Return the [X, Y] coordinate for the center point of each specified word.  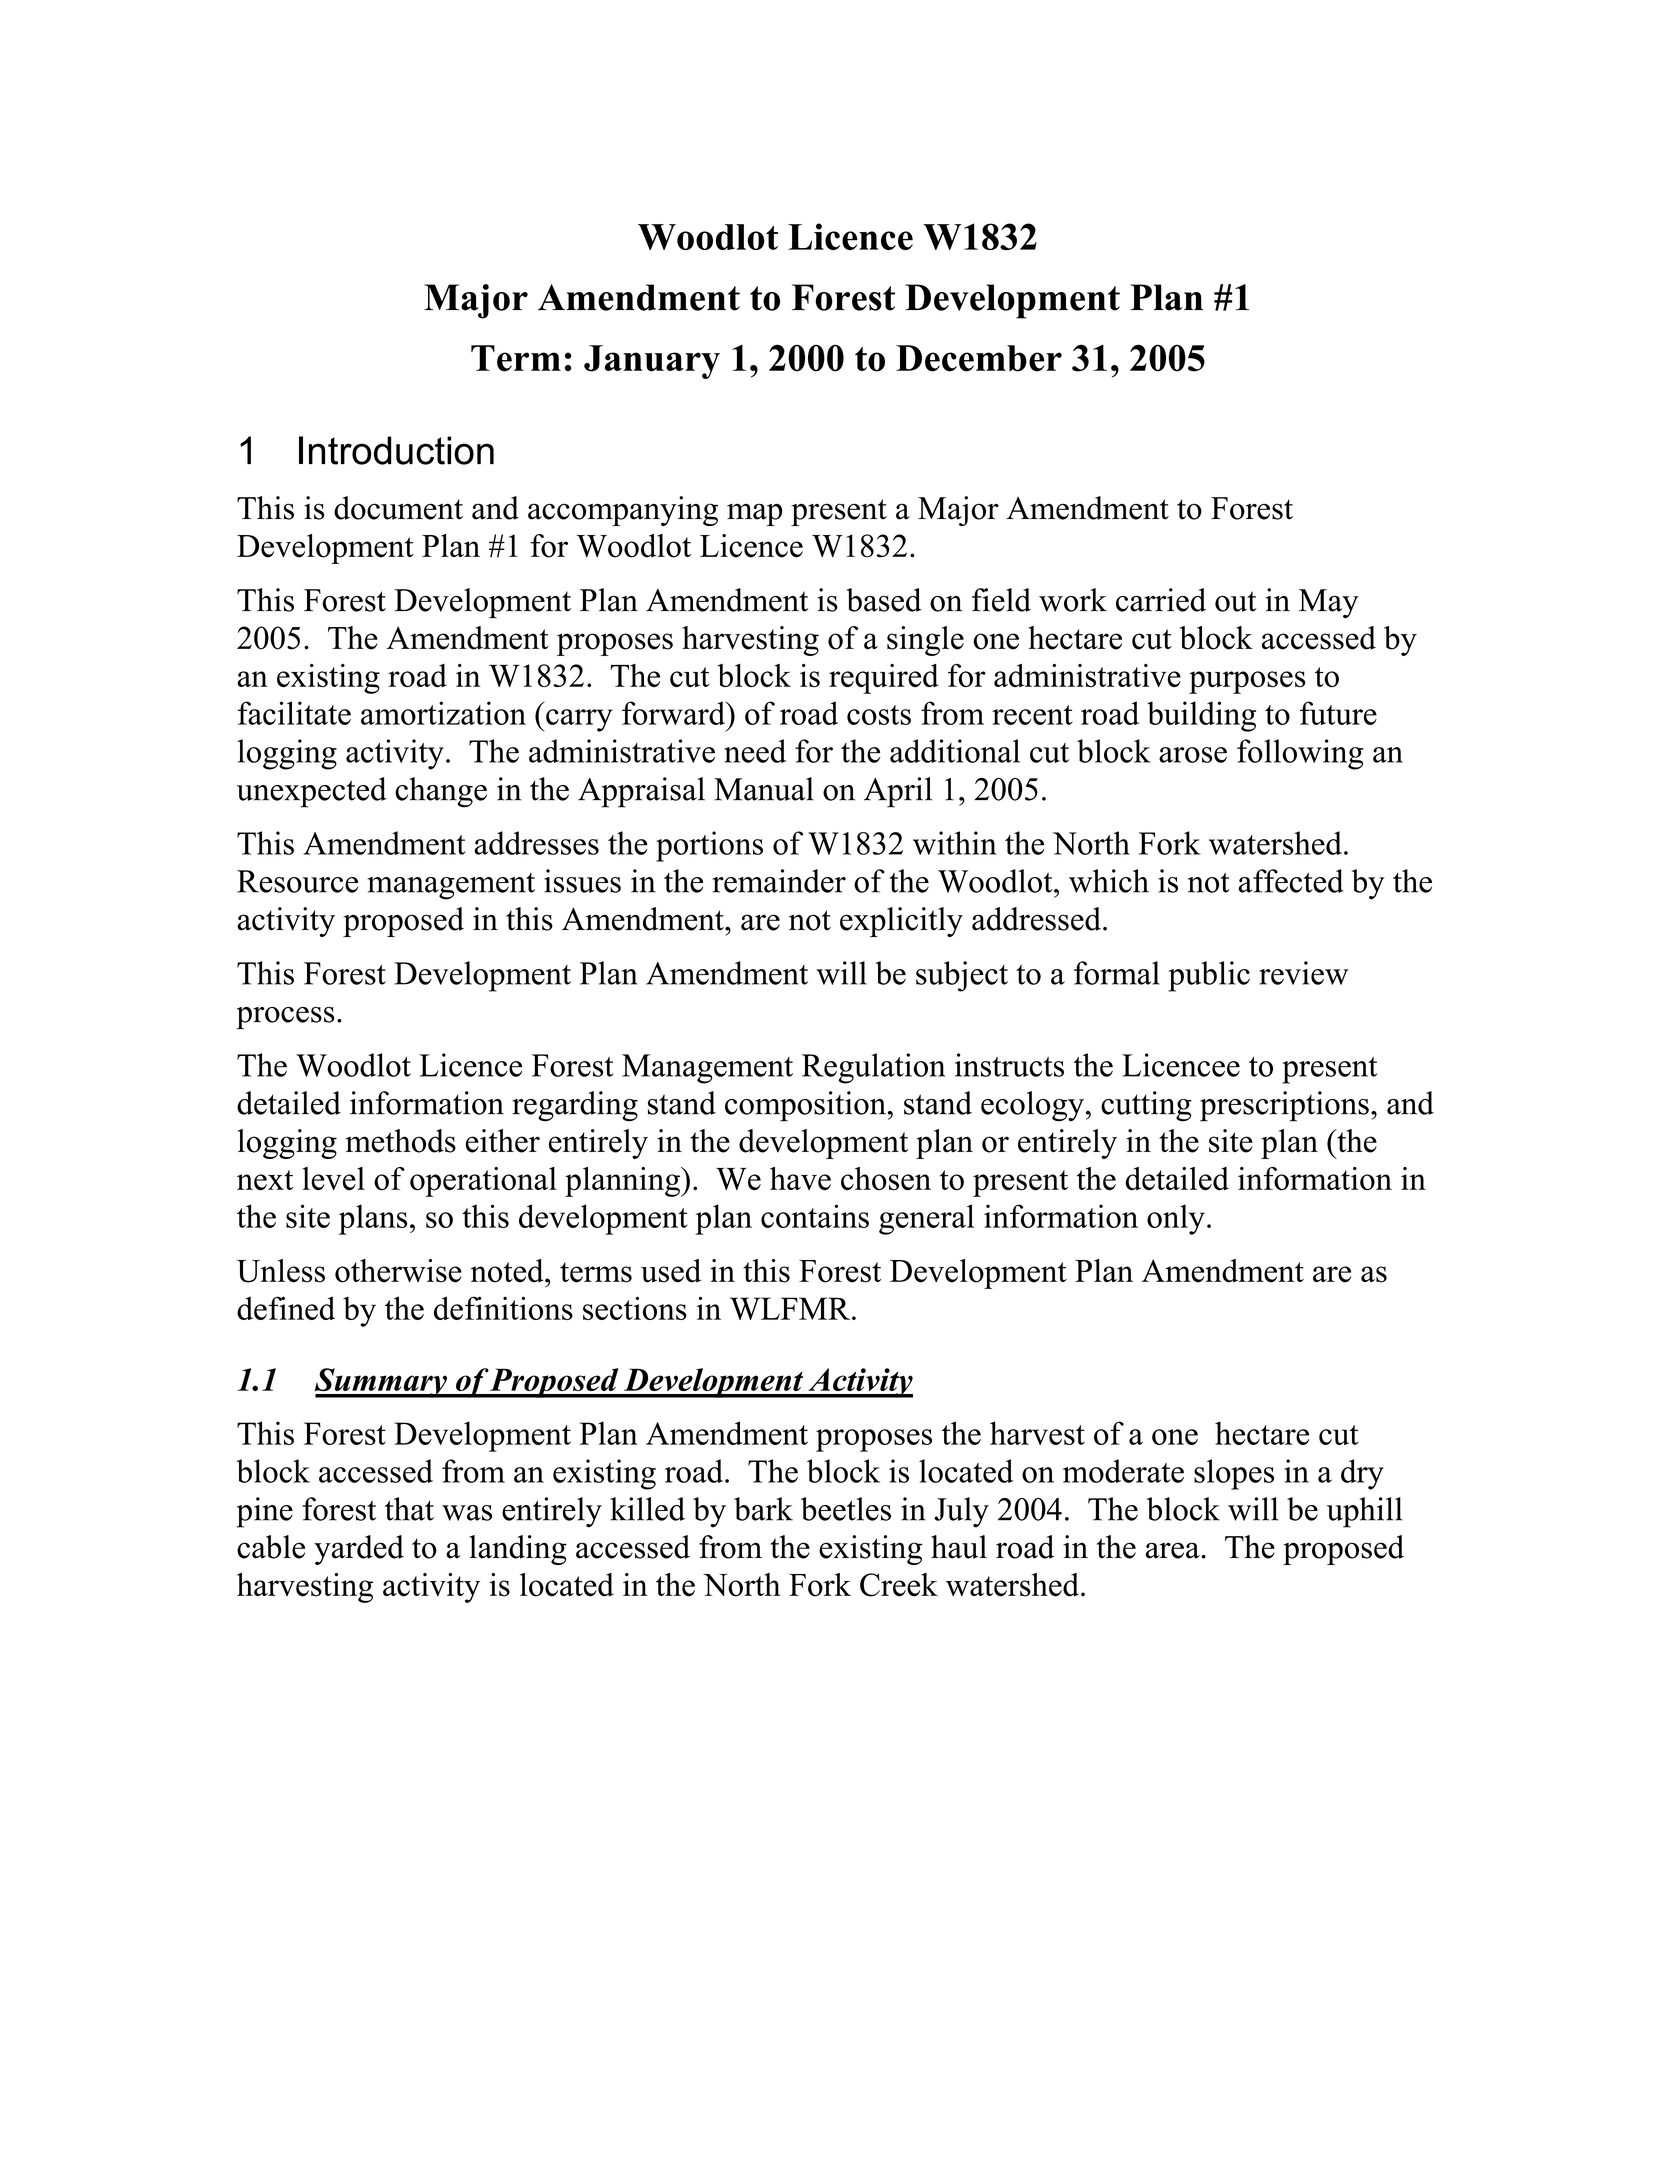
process [285, 1018]
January [652, 362]
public [1209, 976]
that [409, 1509]
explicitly [901, 922]
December [979, 358]
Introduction [396, 450]
